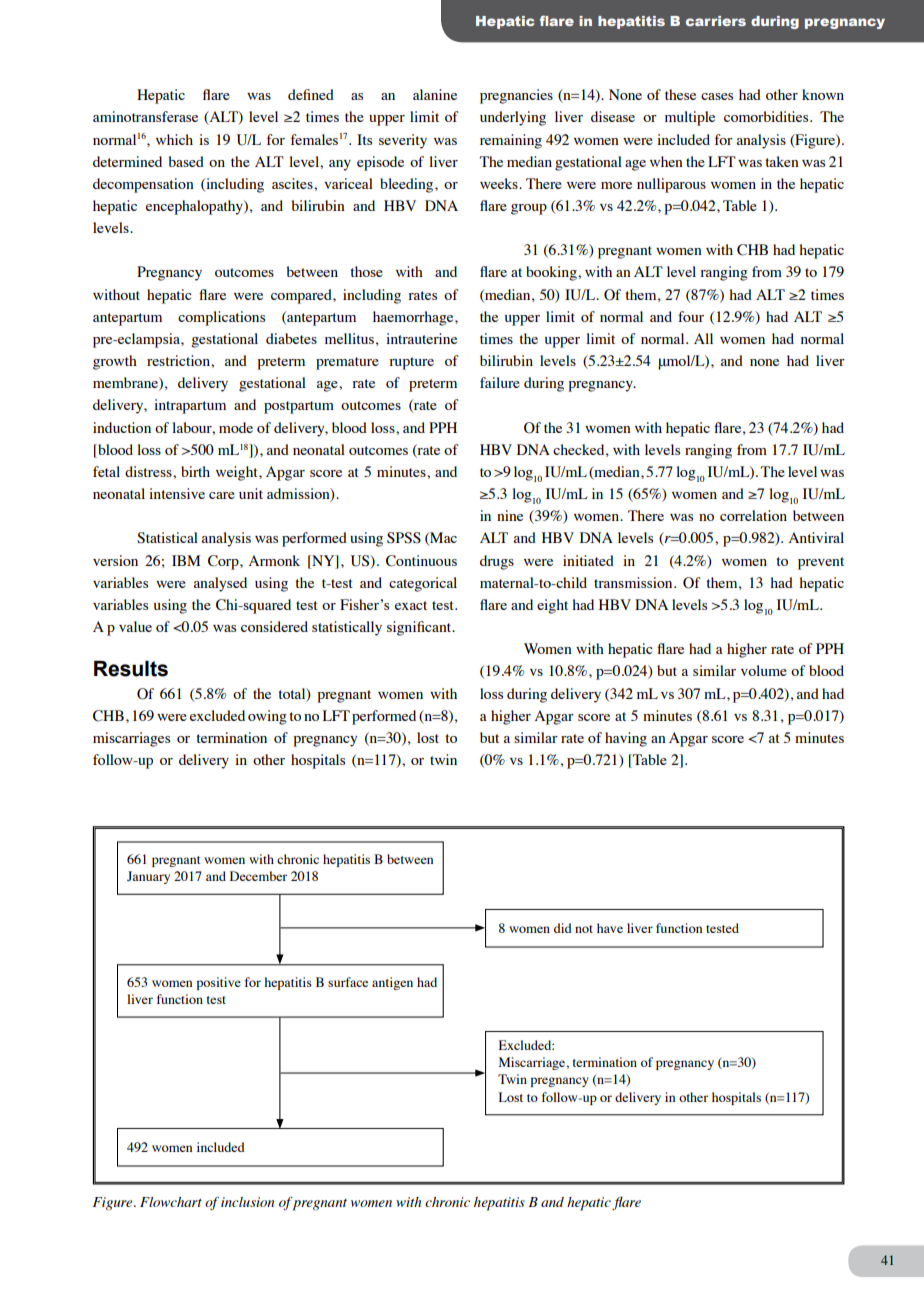 The width and height of the image is (924, 1314). I want to click on Flowchart, so click(171, 1202).
